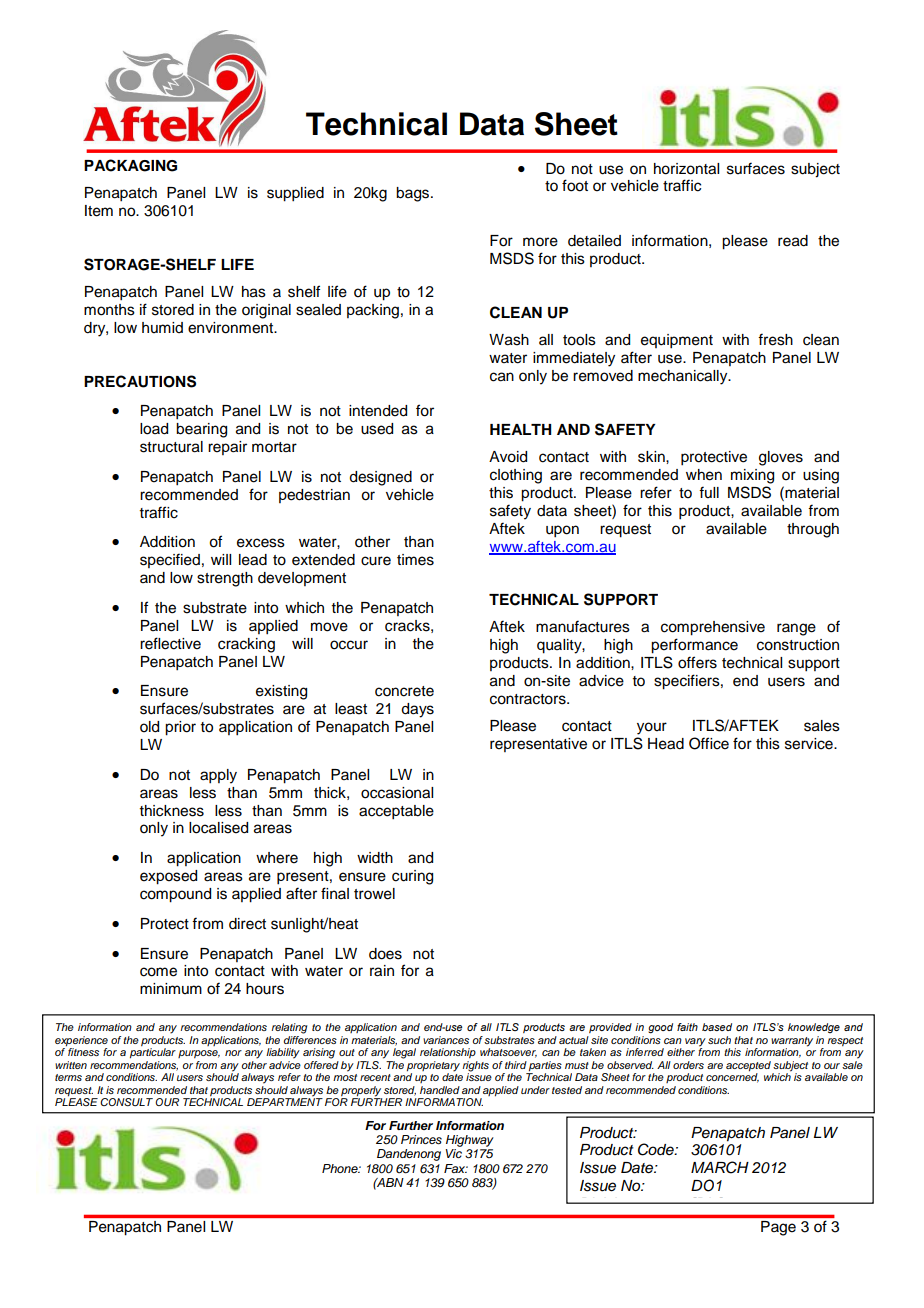  What do you see at coordinates (414, 194) in the page?
I see `bags` at bounding box center [414, 194].
